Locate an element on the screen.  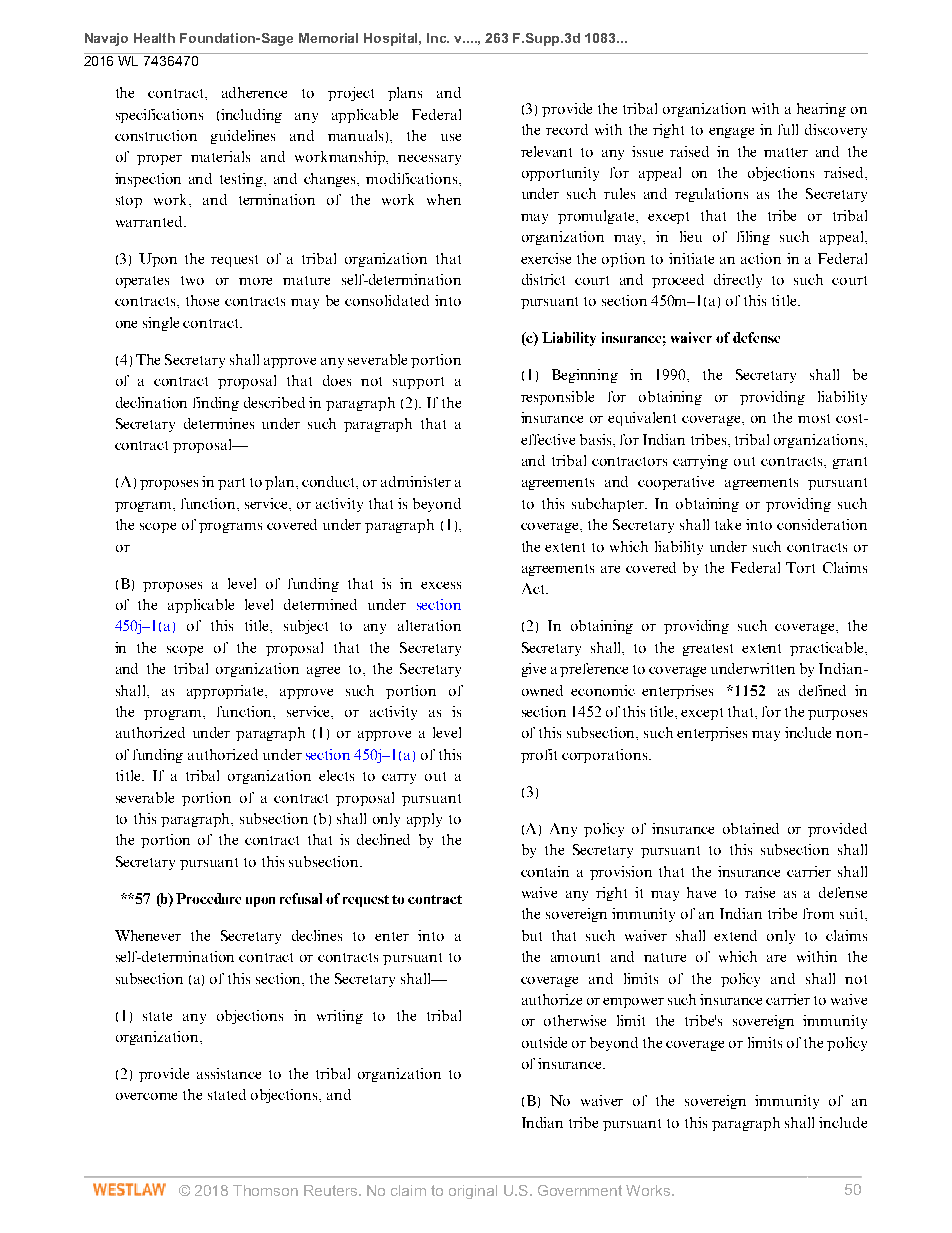
Thomson is located at coordinates (265, 1190).
